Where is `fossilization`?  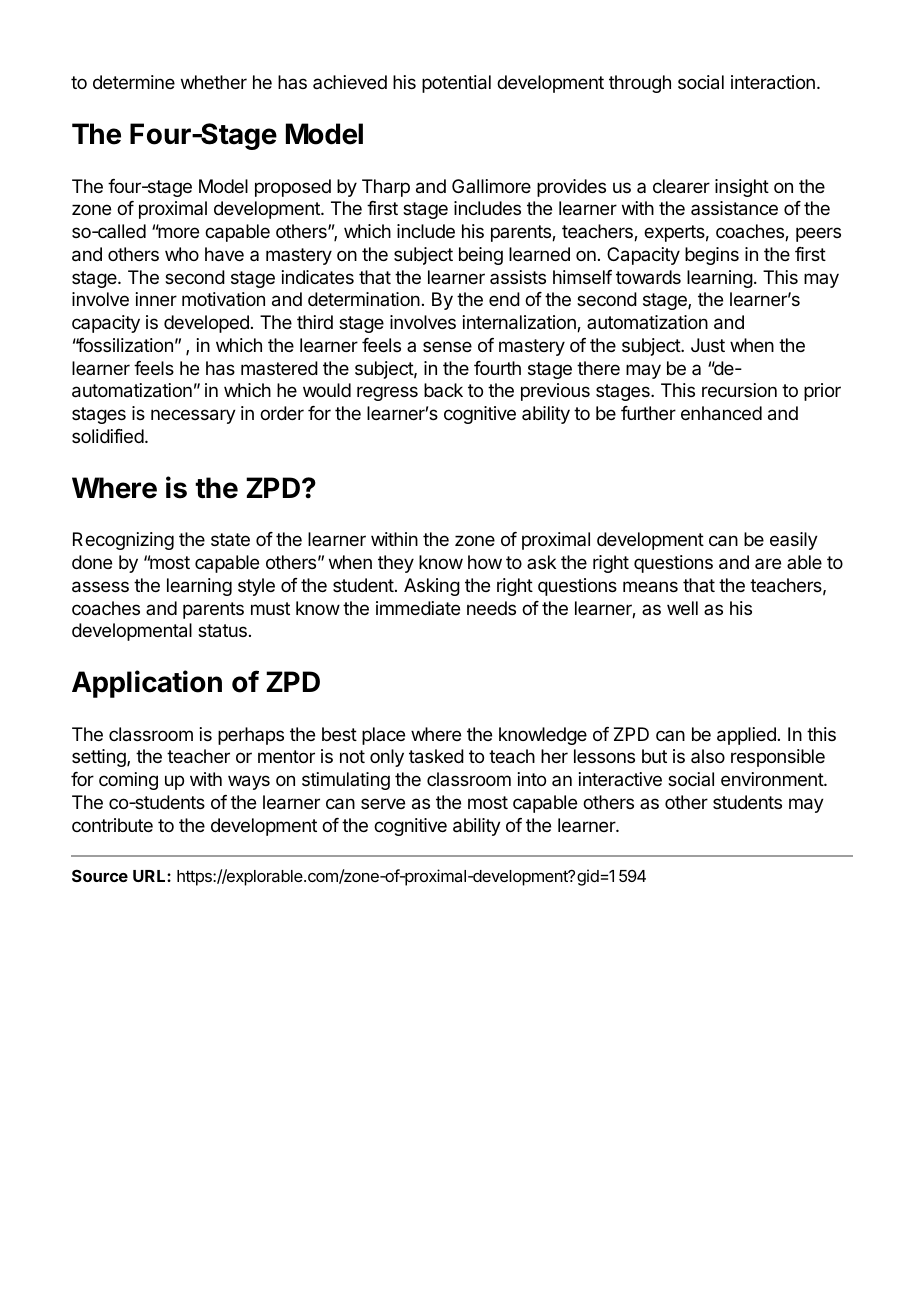 fossilization is located at coordinates (124, 345).
